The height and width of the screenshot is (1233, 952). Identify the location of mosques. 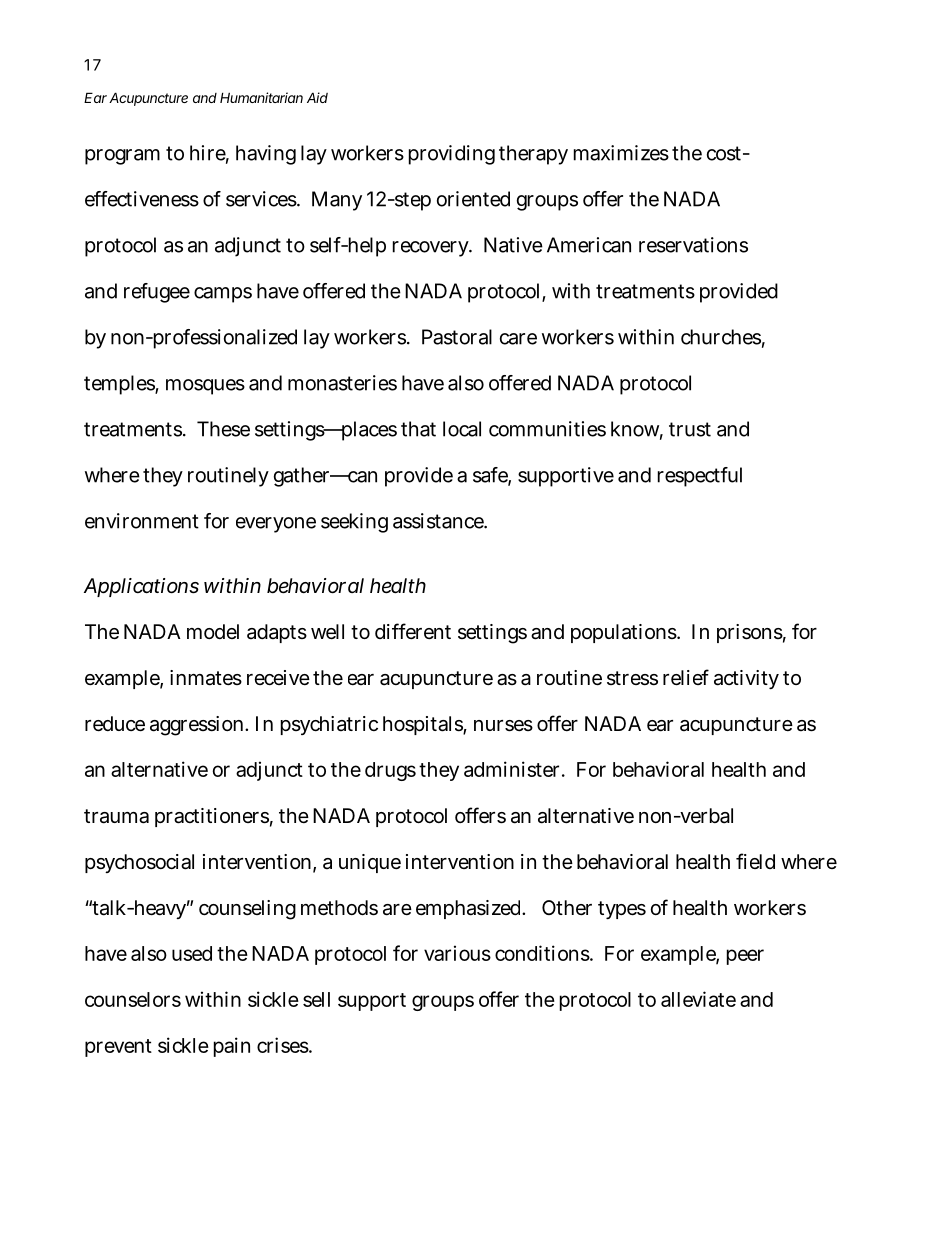
(205, 387).
